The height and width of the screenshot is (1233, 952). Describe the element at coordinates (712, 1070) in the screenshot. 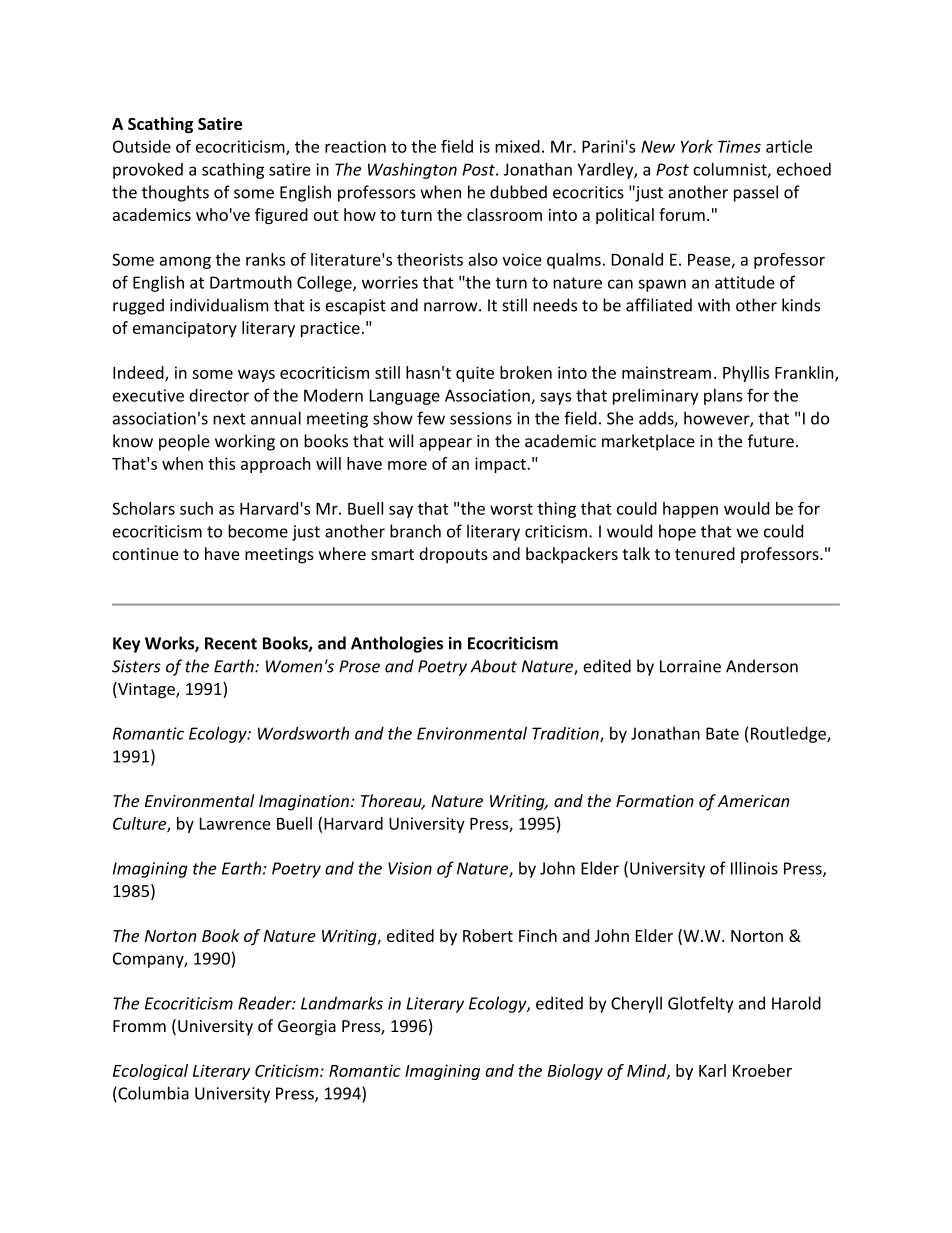

I see `Karl` at that location.
